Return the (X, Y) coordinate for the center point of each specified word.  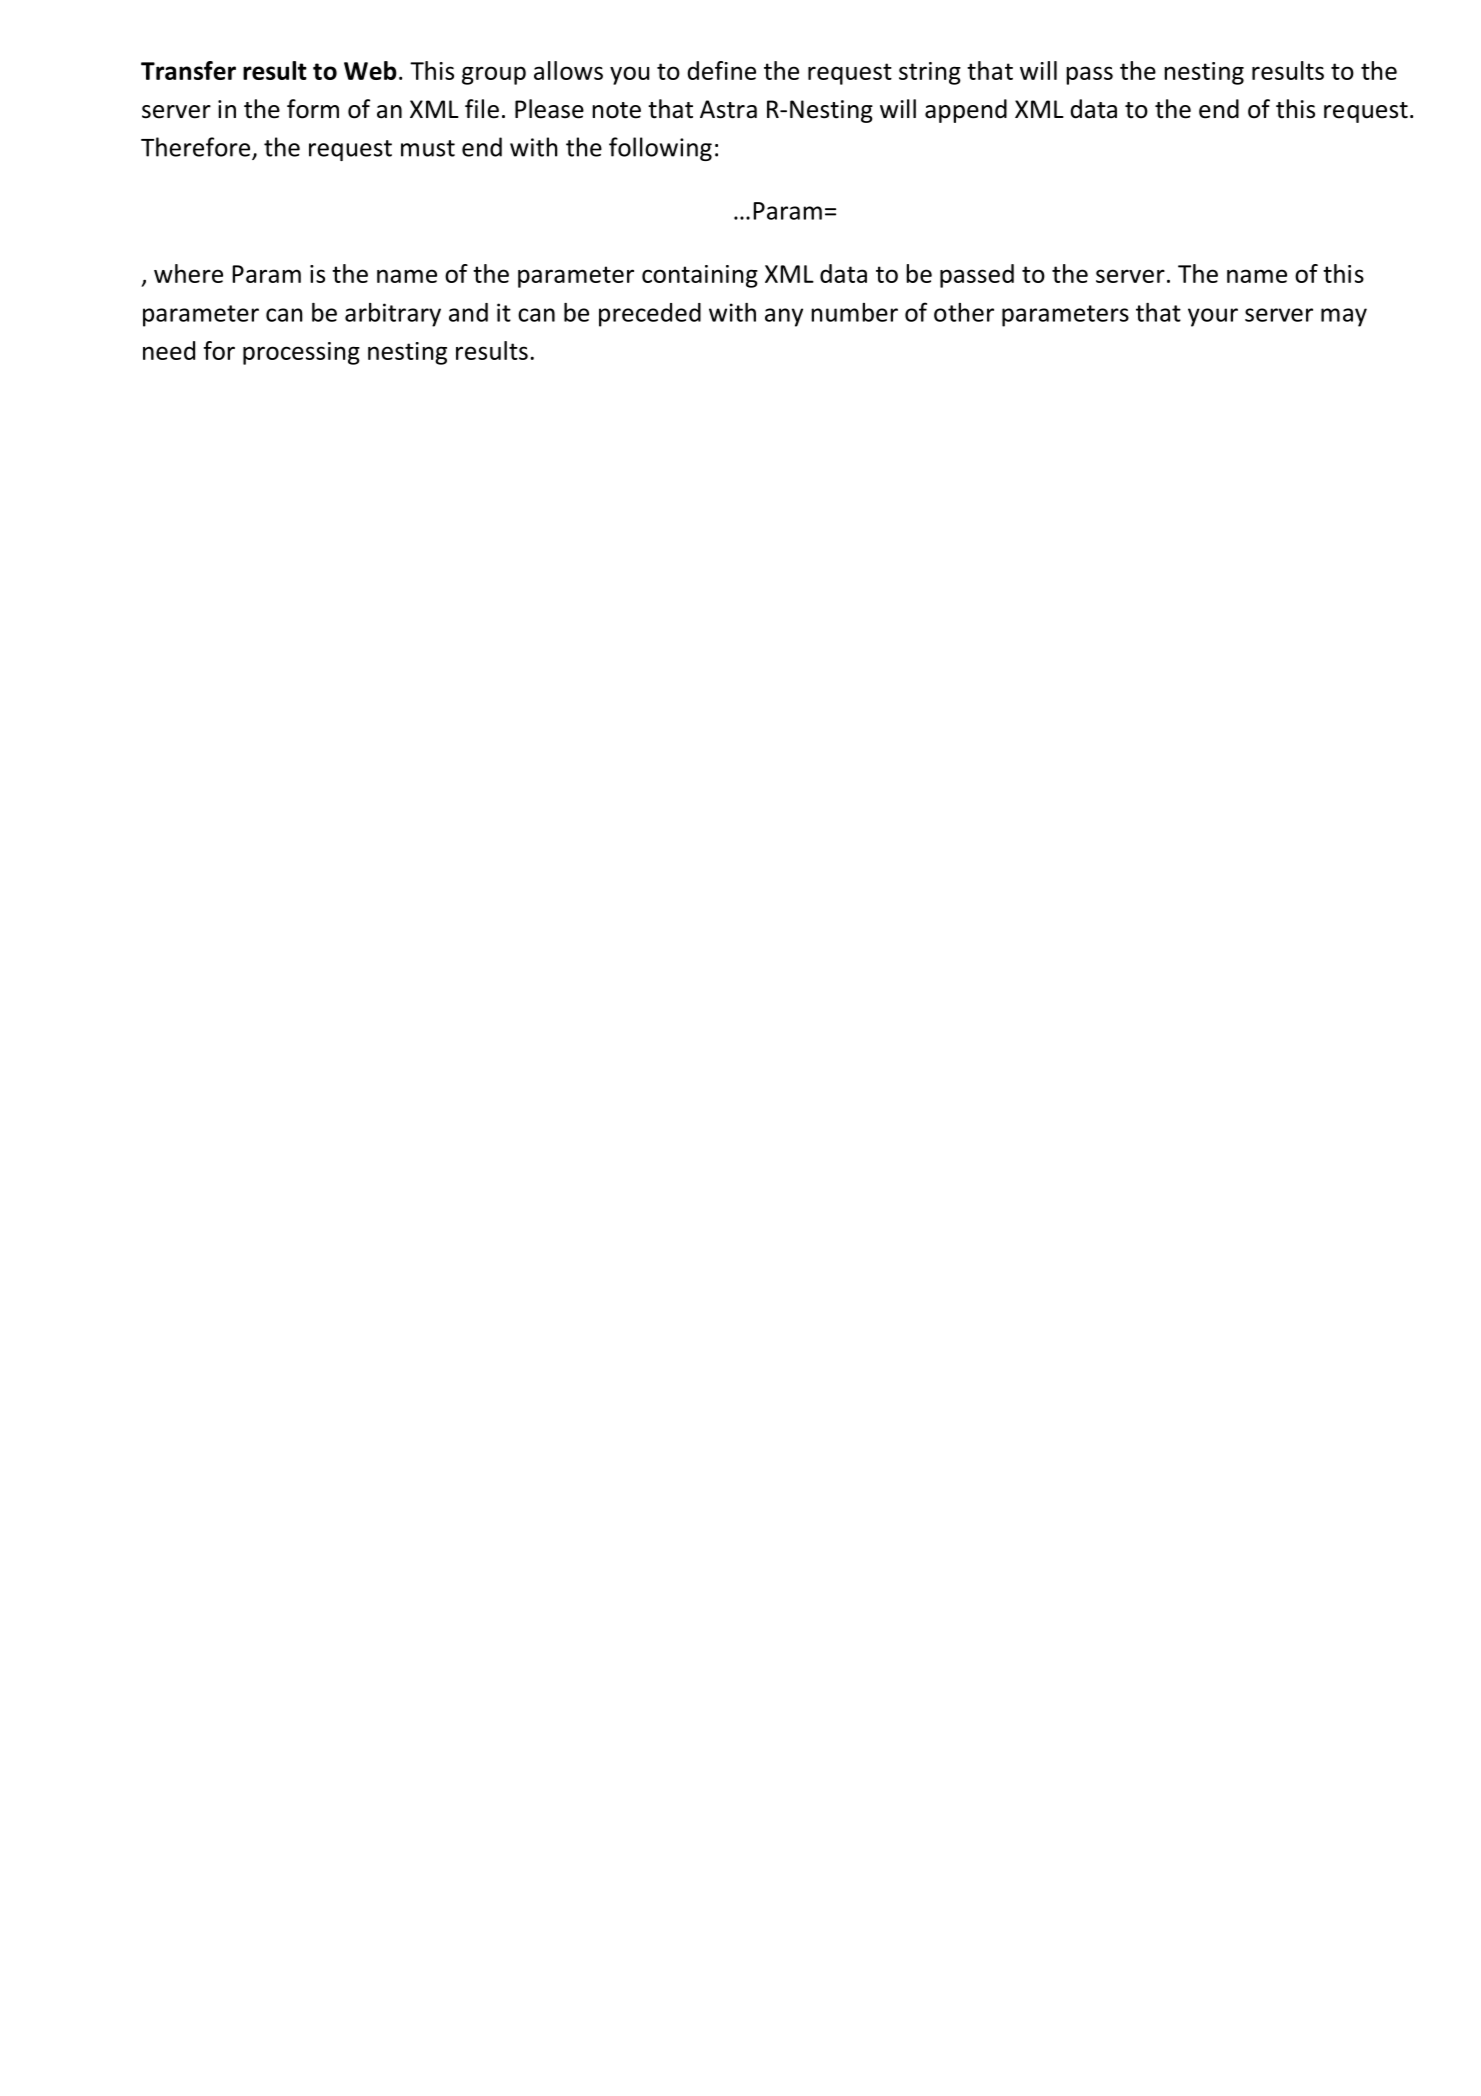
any (784, 317)
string (930, 73)
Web (370, 70)
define (721, 70)
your (1213, 317)
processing (301, 353)
